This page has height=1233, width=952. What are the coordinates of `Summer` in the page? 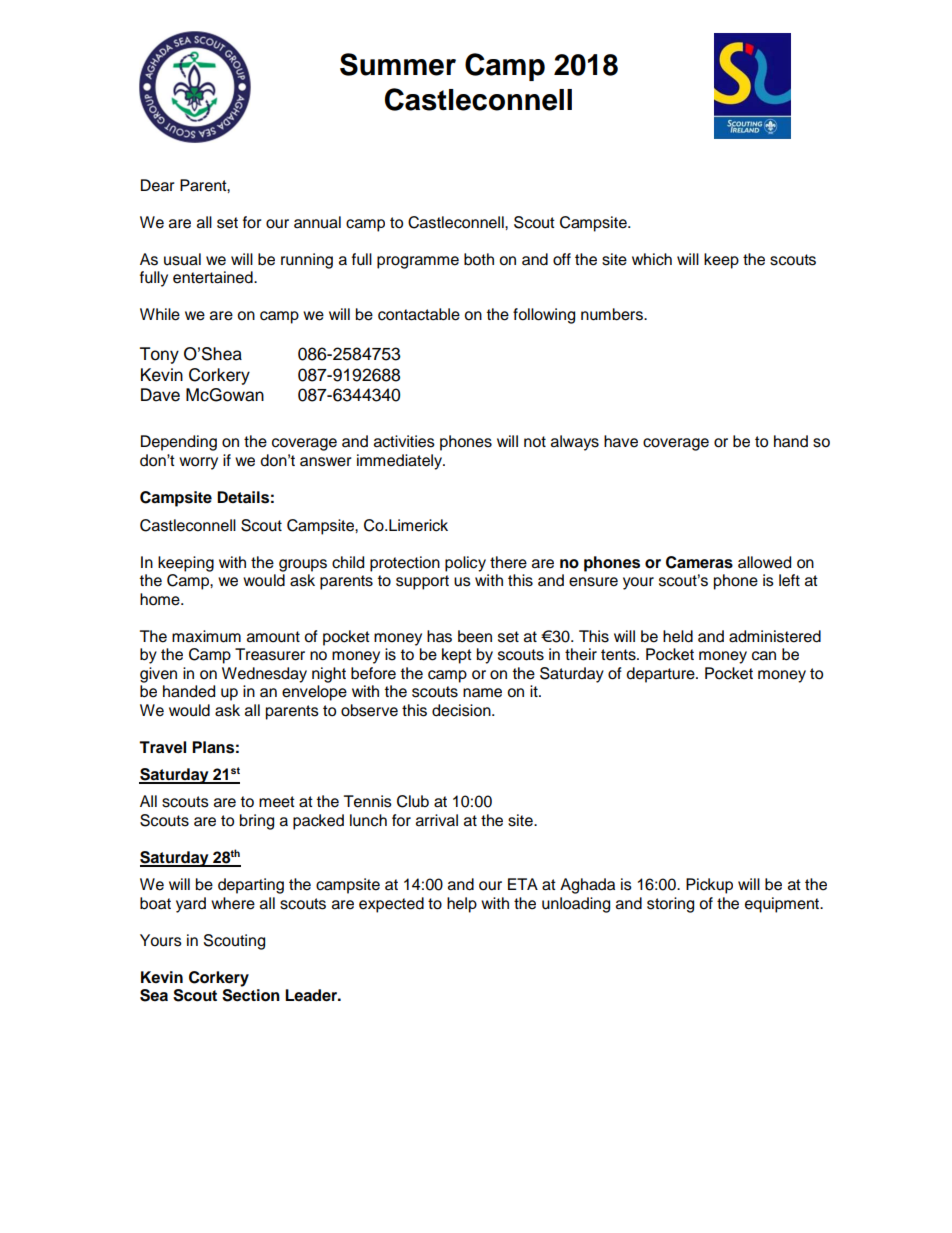 It's located at (398, 64).
